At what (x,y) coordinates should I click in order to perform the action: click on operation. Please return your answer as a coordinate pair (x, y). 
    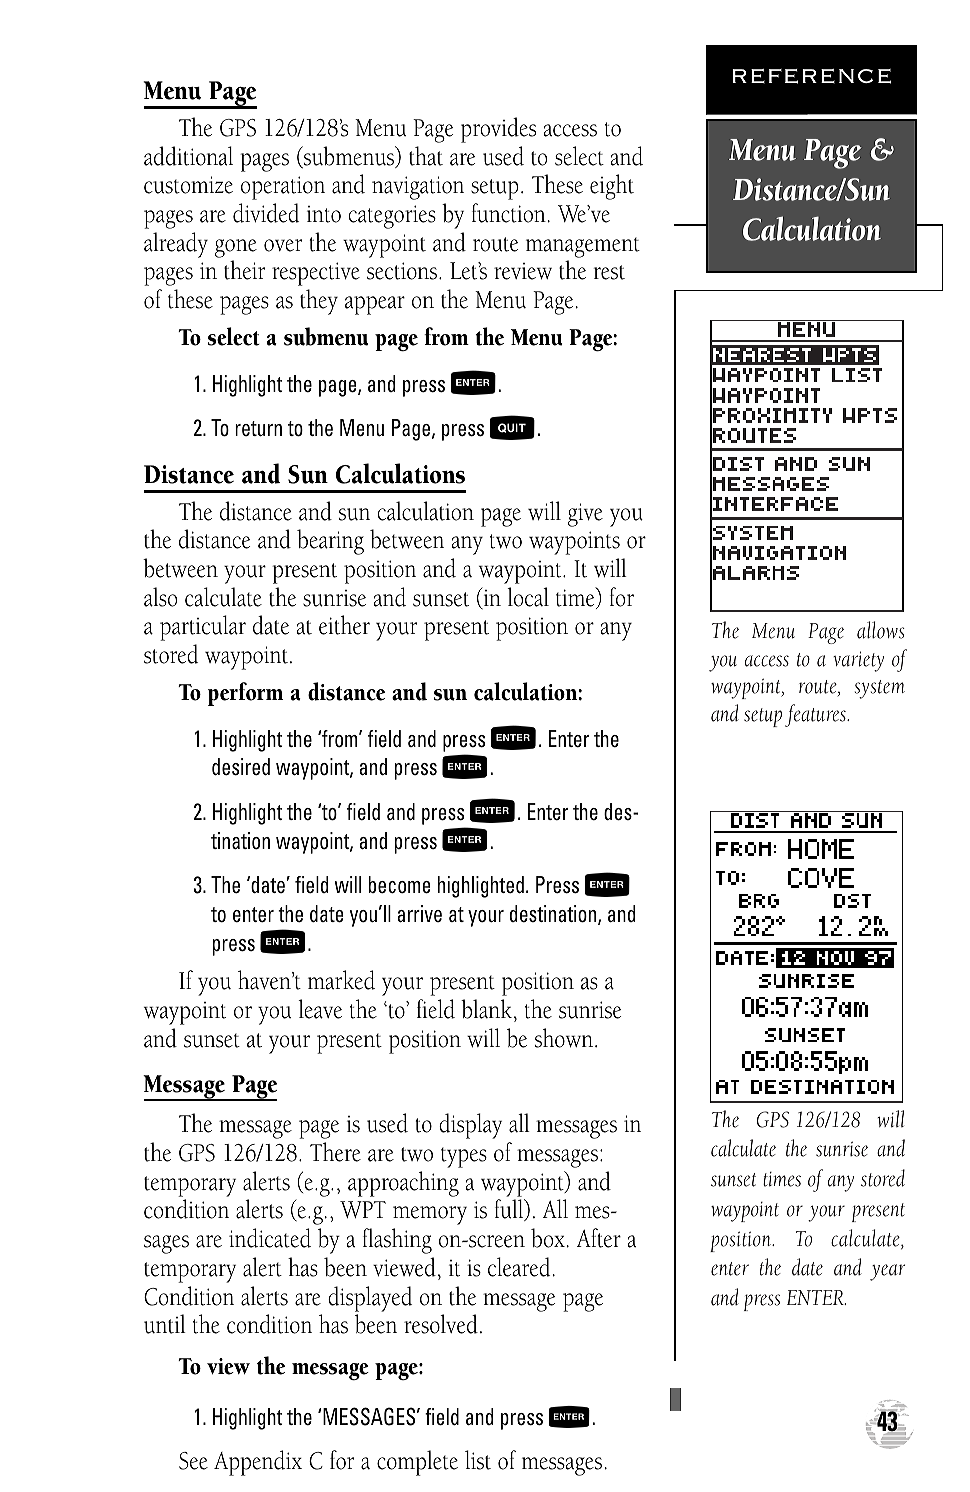
    Looking at the image, I should click on (283, 188).
